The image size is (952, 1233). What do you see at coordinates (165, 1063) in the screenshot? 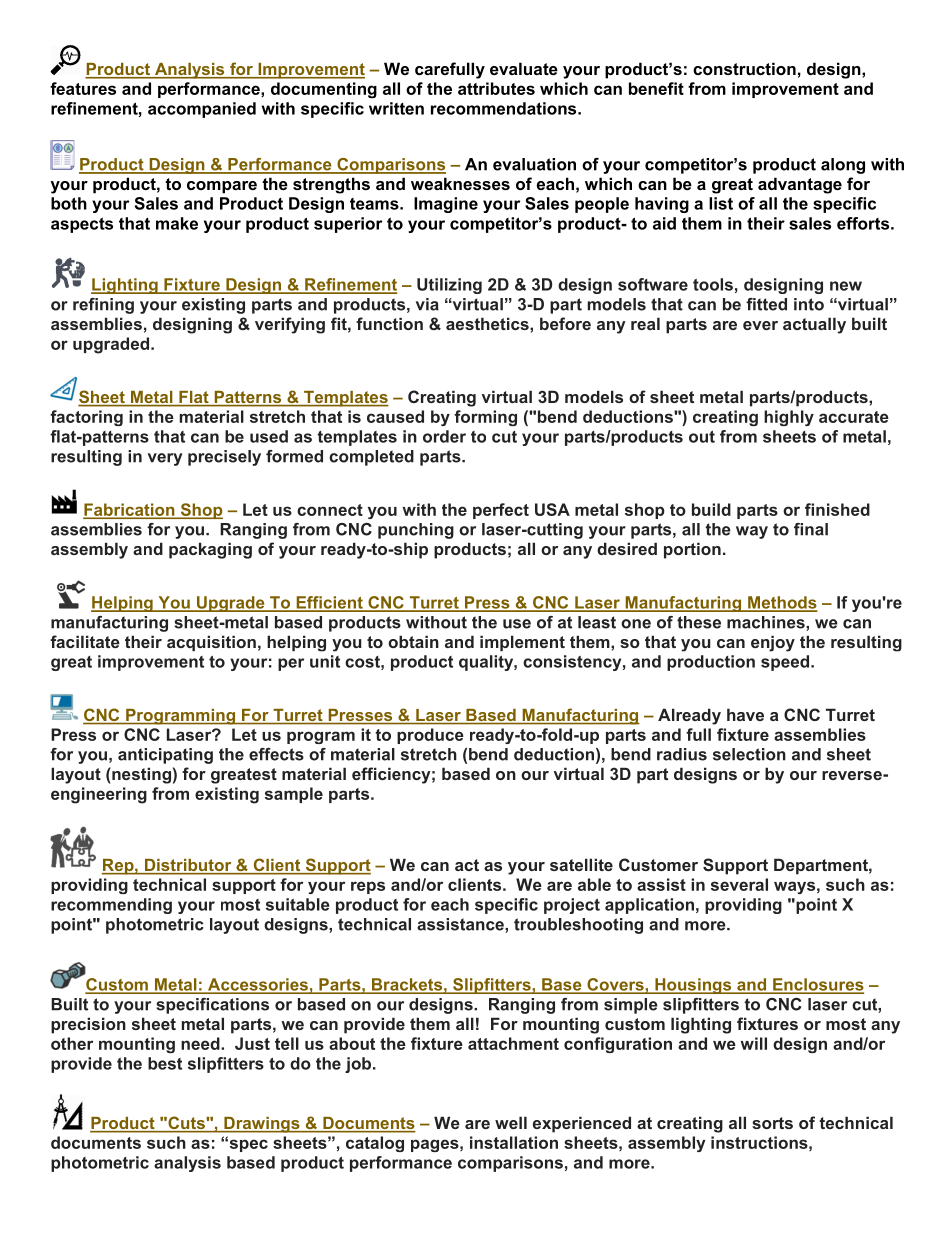
I see `best` at bounding box center [165, 1063].
